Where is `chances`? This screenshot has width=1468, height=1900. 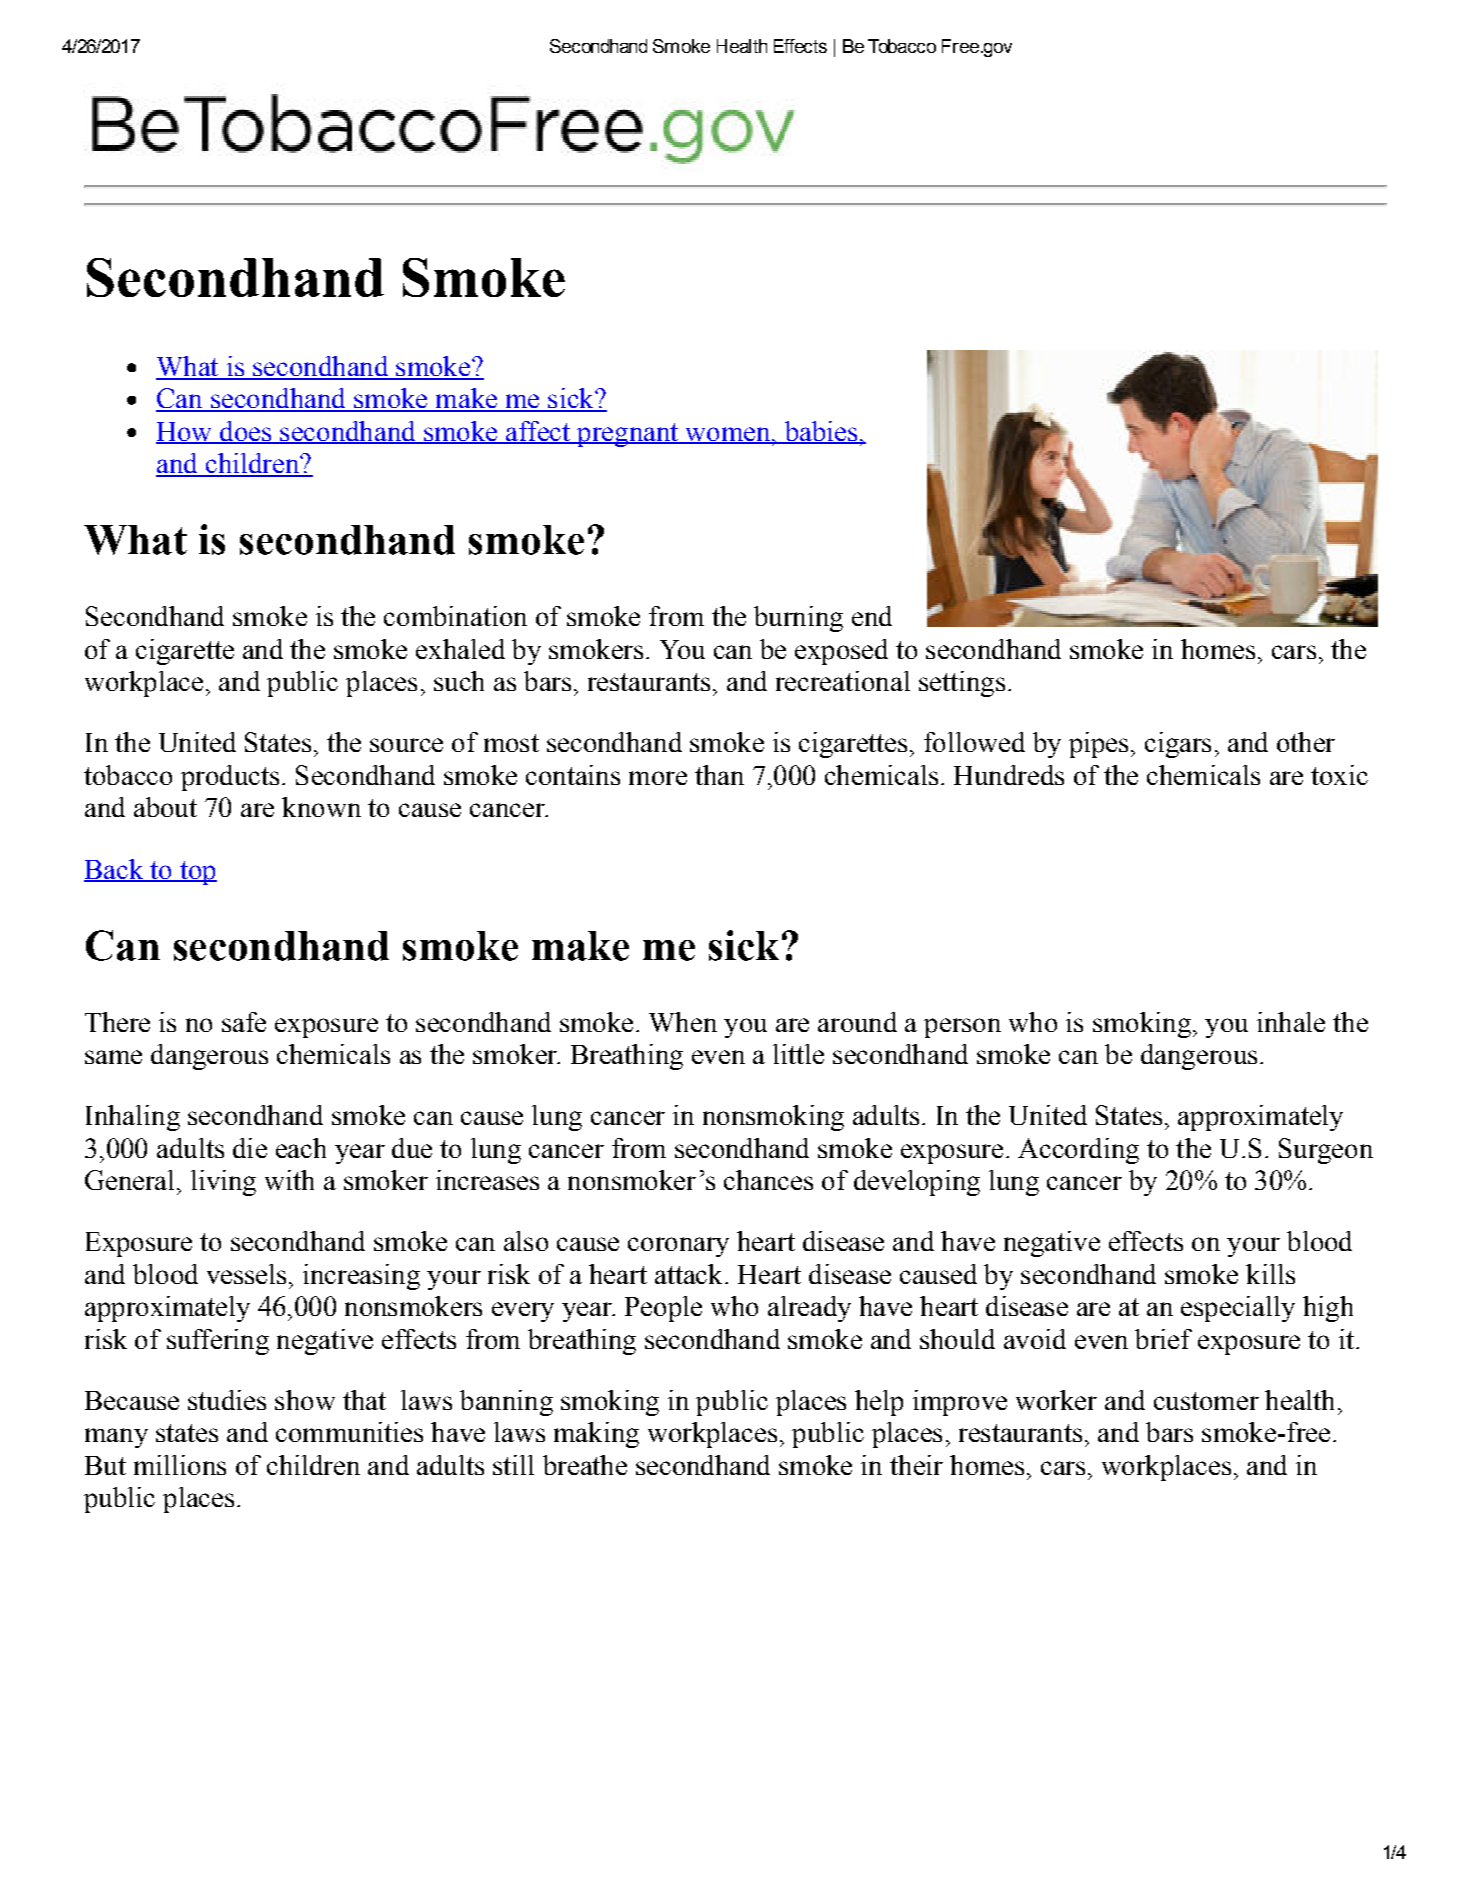 chances is located at coordinates (768, 1180).
